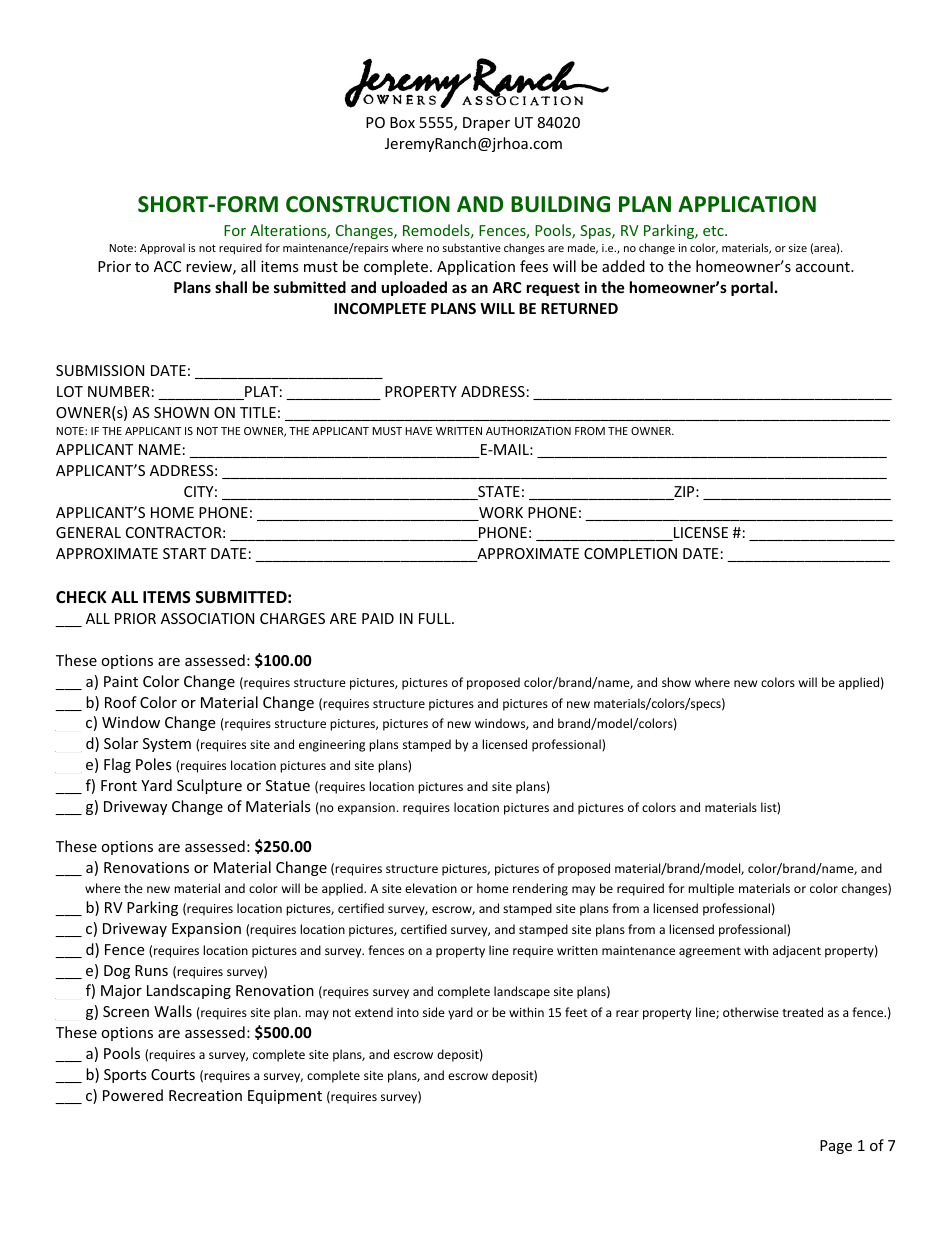 Image resolution: width=952 pixels, height=1233 pixels. Describe the element at coordinates (711, 889) in the screenshot. I see `multiple` at that location.
